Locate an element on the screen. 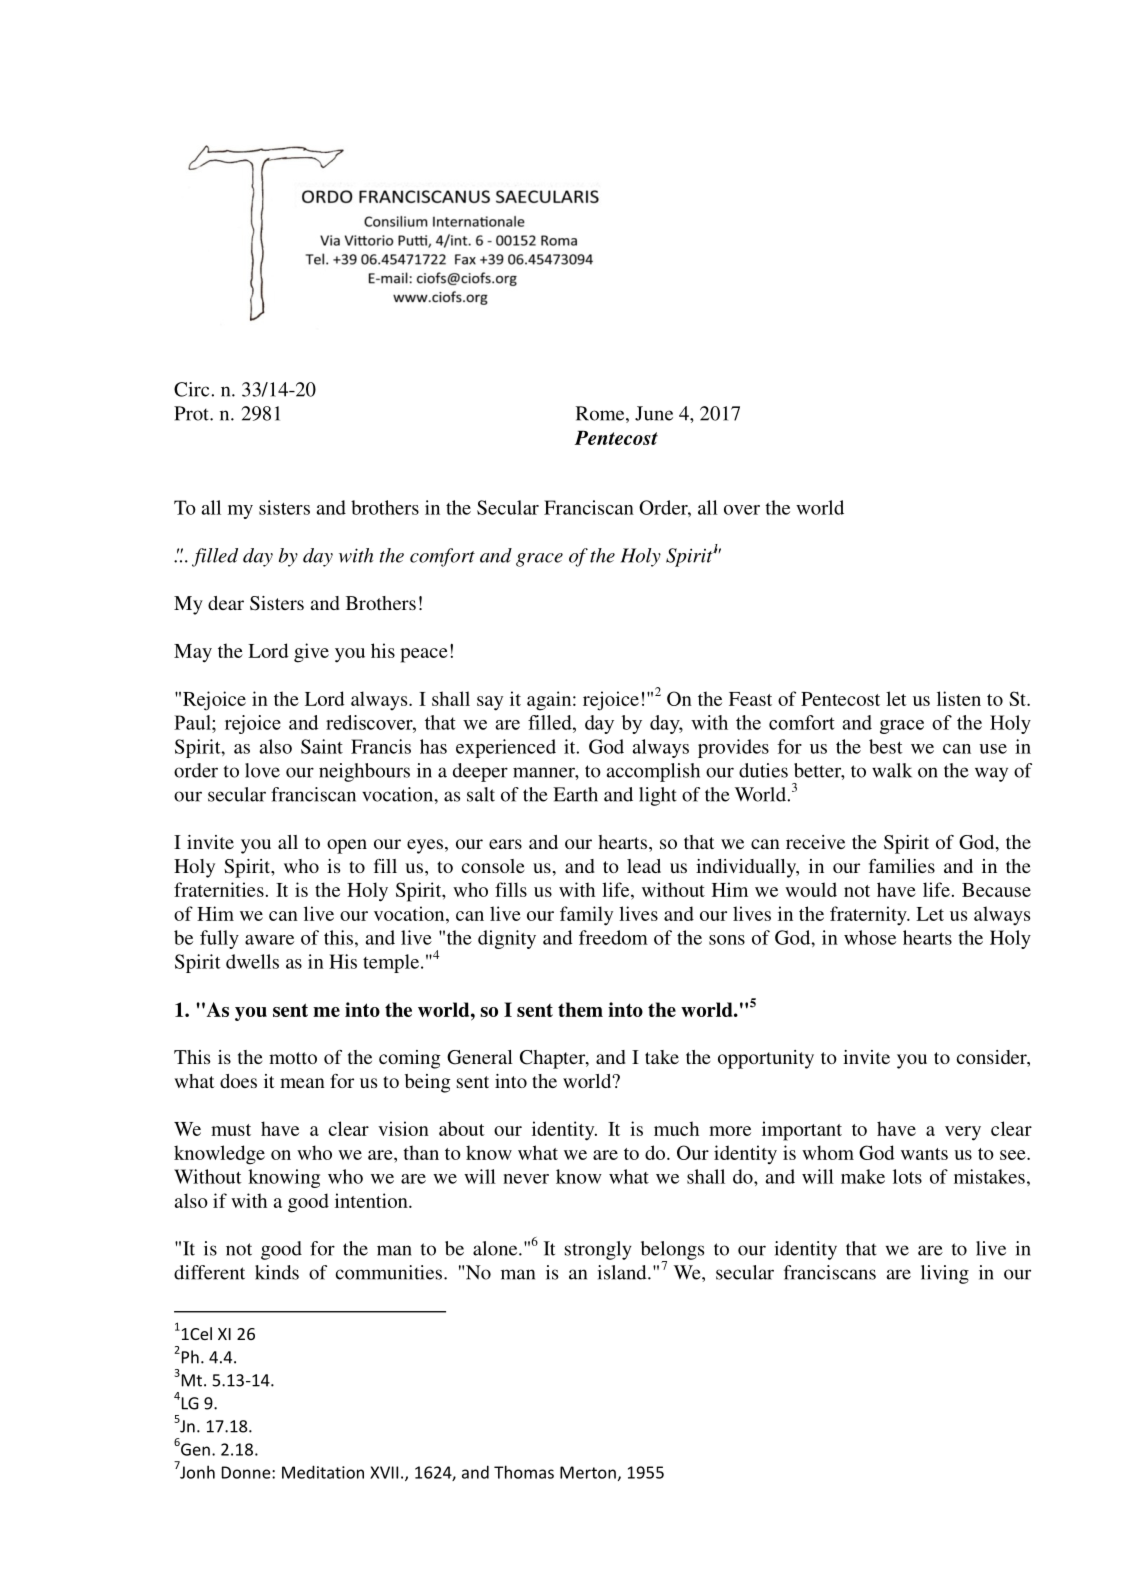  whose is located at coordinates (870, 937).
